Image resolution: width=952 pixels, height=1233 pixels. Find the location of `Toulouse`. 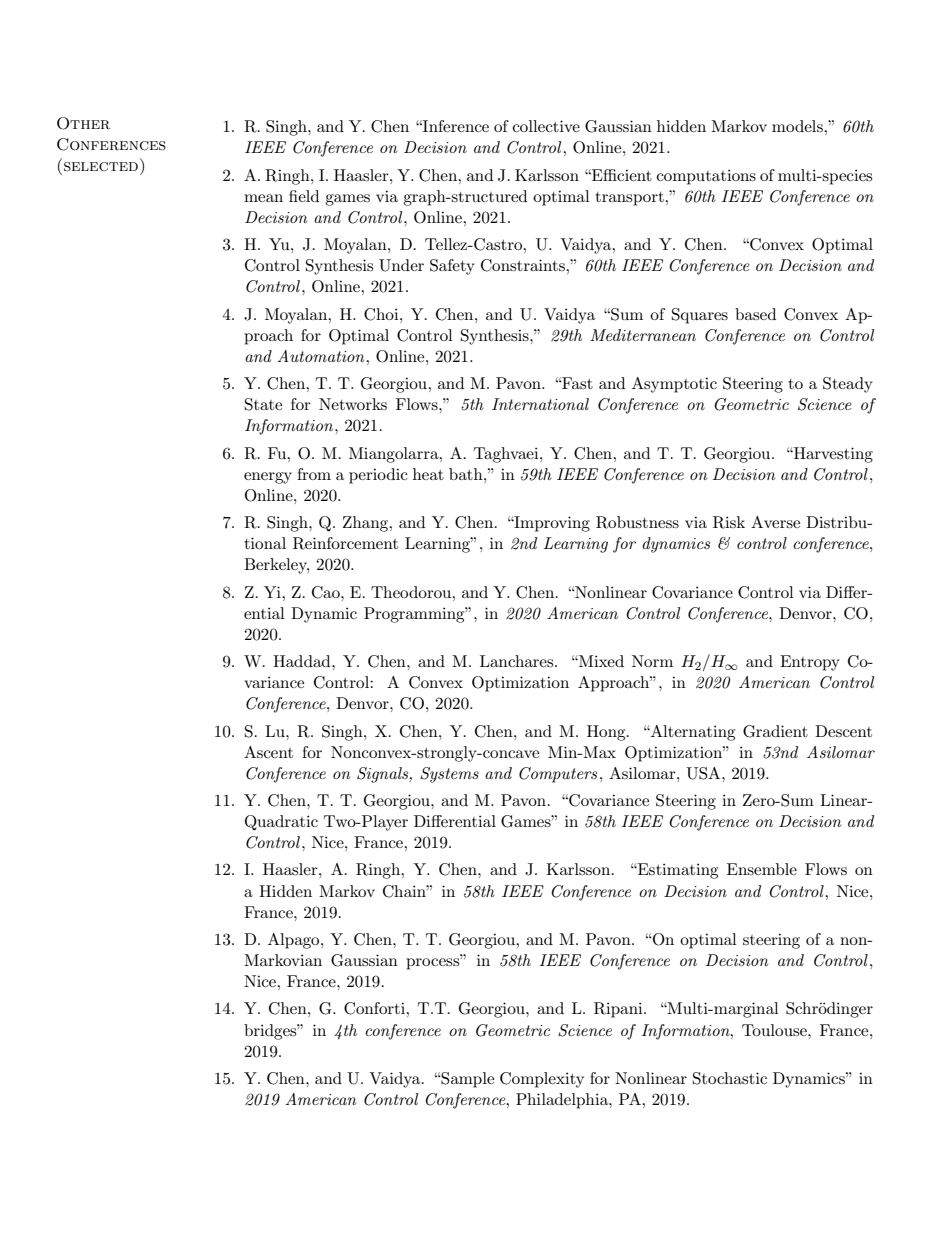

Toulouse is located at coordinates (775, 1030).
